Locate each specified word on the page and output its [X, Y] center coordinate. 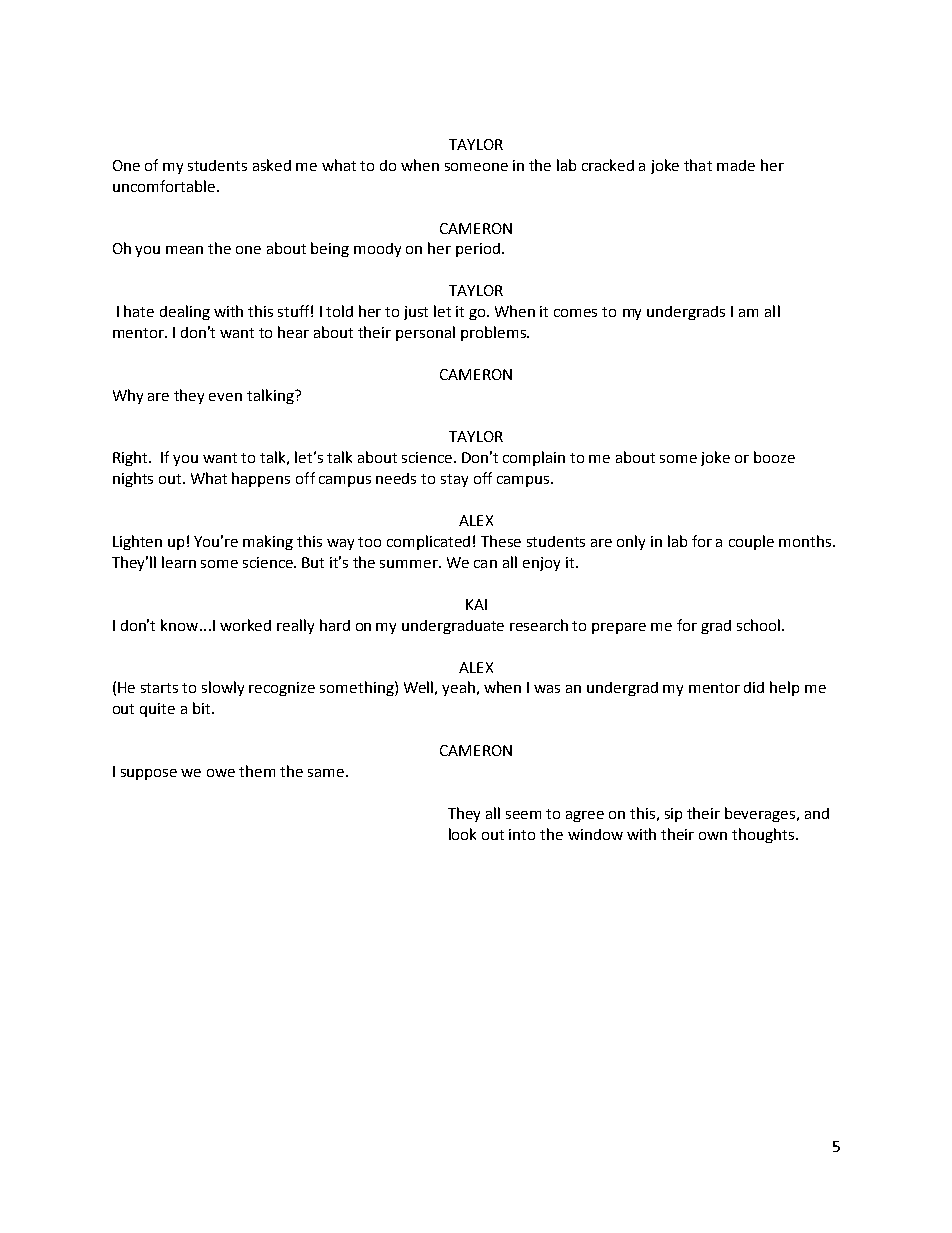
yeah [460, 688]
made [736, 165]
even [225, 397]
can [485, 564]
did [754, 687]
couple [751, 542]
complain [534, 458]
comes [575, 313]
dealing [185, 312]
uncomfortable [164, 186]
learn [179, 562]
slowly [223, 688]
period [478, 250]
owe [221, 773]
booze [774, 457]
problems [494, 333]
